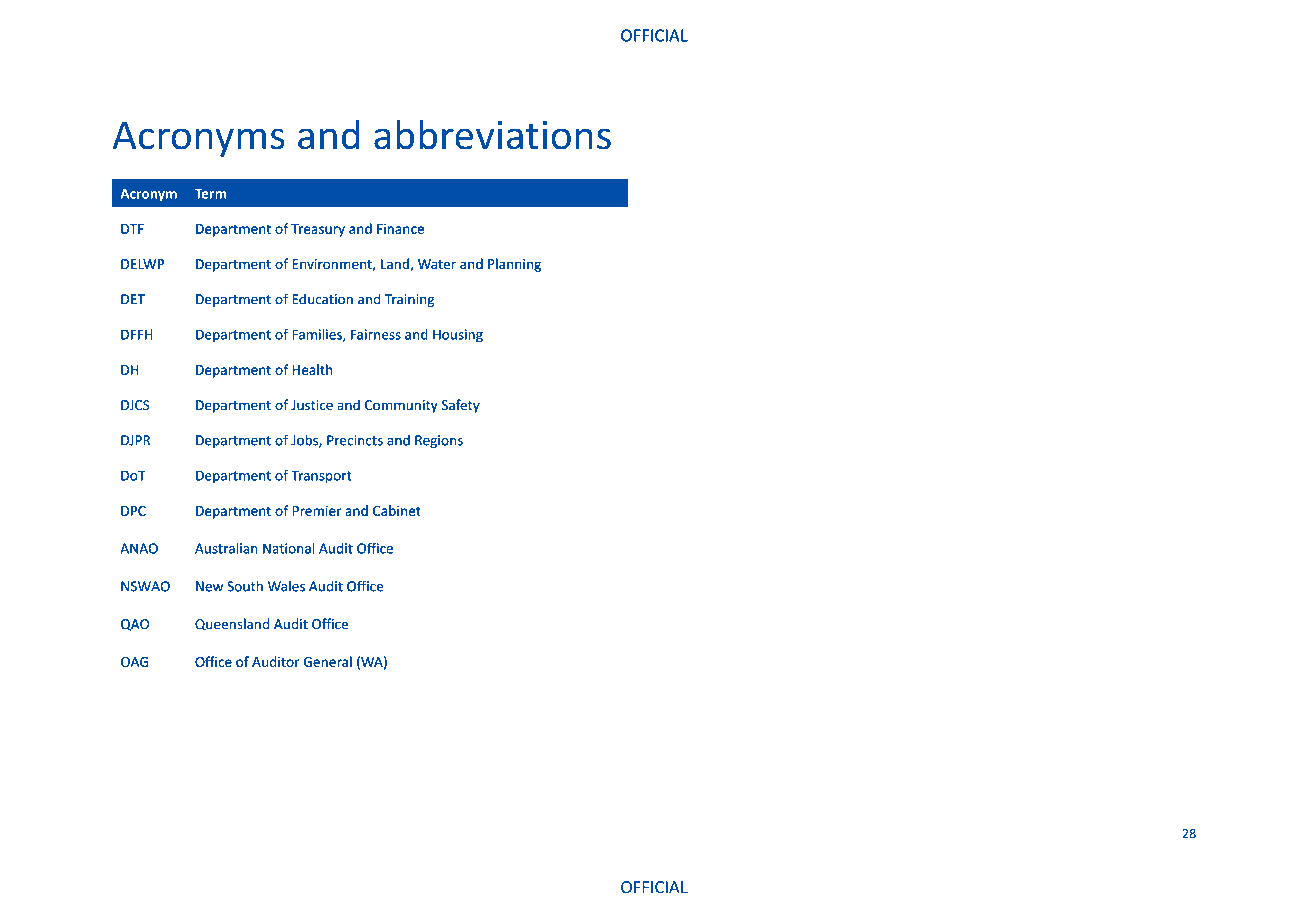  Describe the element at coordinates (312, 369) in the screenshot. I see `Health` at that location.
